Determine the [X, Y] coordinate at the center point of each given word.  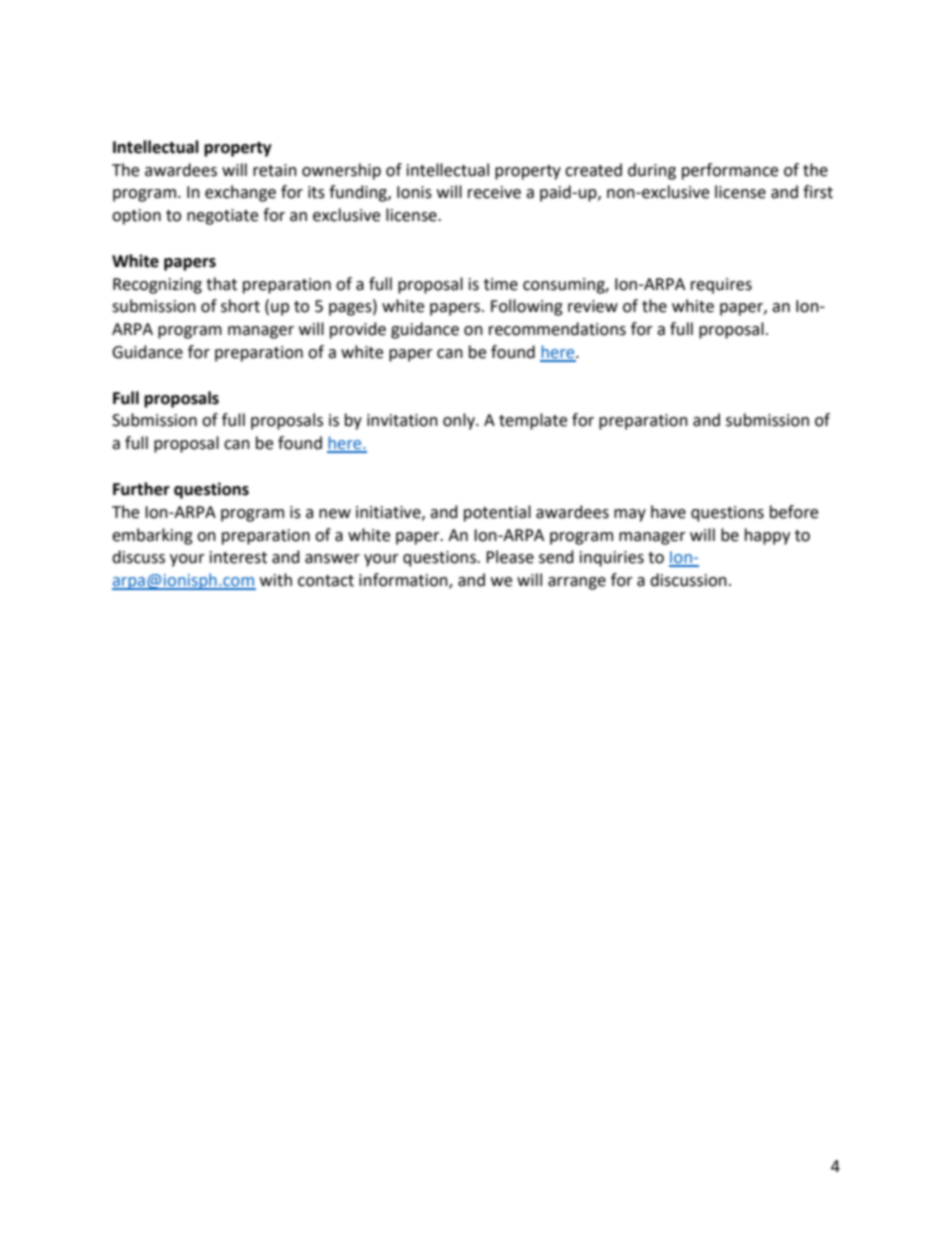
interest [238, 557]
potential [497, 513]
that [221, 284]
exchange [240, 193]
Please [510, 557]
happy [767, 536]
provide [358, 330]
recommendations [557, 329]
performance [730, 171]
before [794, 512]
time [501, 284]
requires [721, 286]
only [460, 421]
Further [141, 489]
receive [494, 192]
